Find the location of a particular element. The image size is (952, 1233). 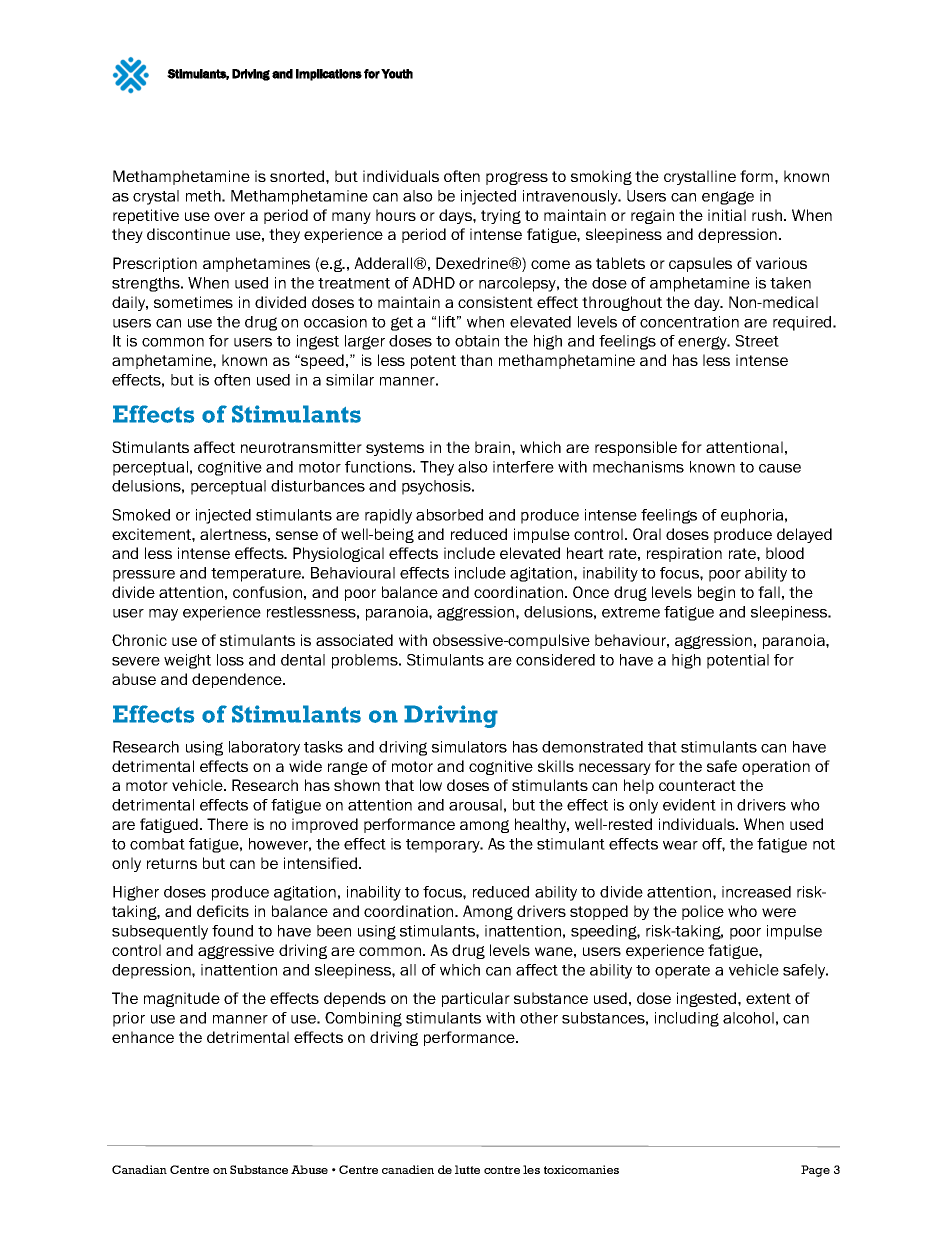

lutte is located at coordinates (467, 1169).
